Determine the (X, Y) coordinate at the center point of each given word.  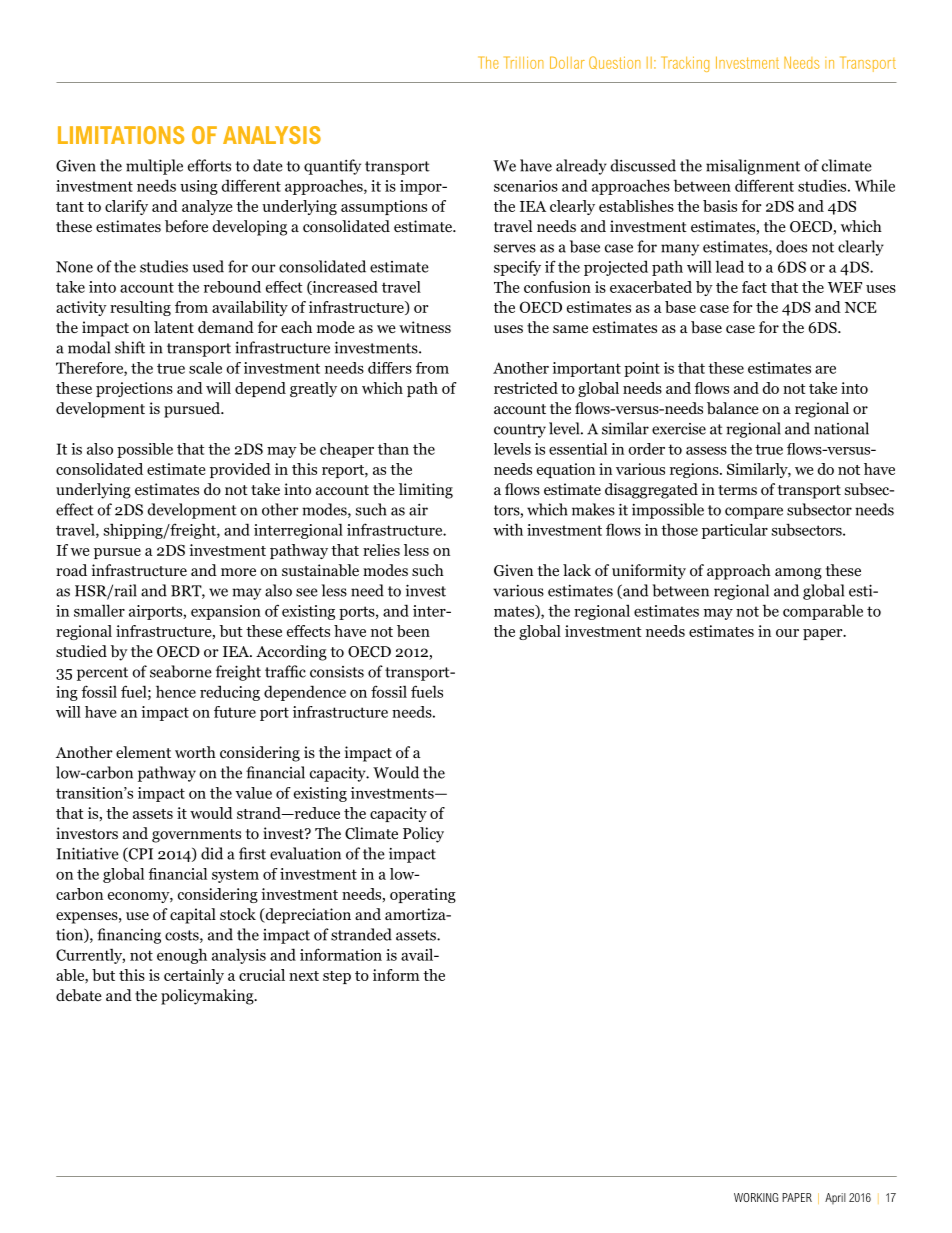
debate (79, 995)
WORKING (756, 1197)
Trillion (523, 62)
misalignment (753, 167)
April (835, 1198)
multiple (154, 167)
